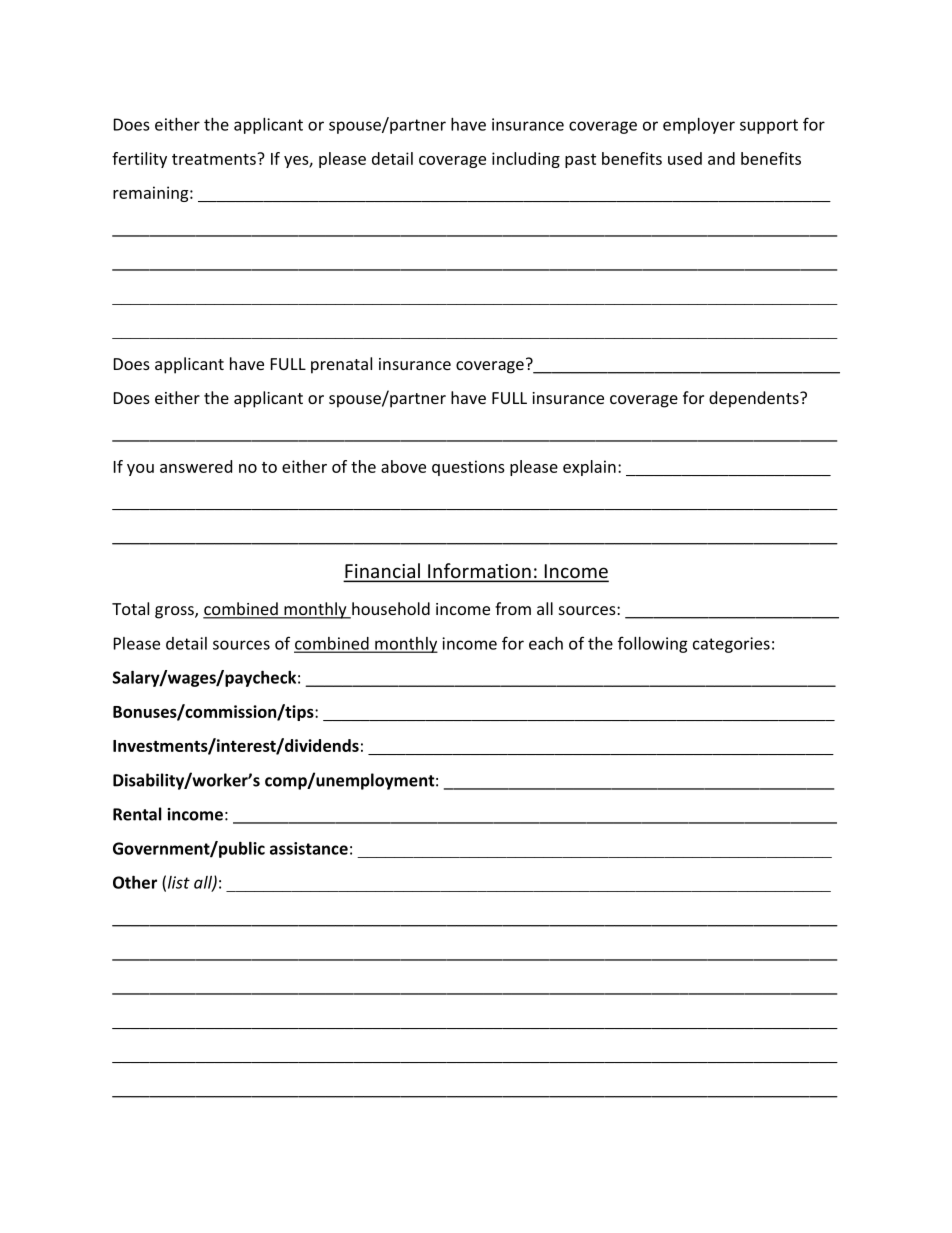 The width and height of the screenshot is (952, 1233). I want to click on answered, so click(196, 466).
